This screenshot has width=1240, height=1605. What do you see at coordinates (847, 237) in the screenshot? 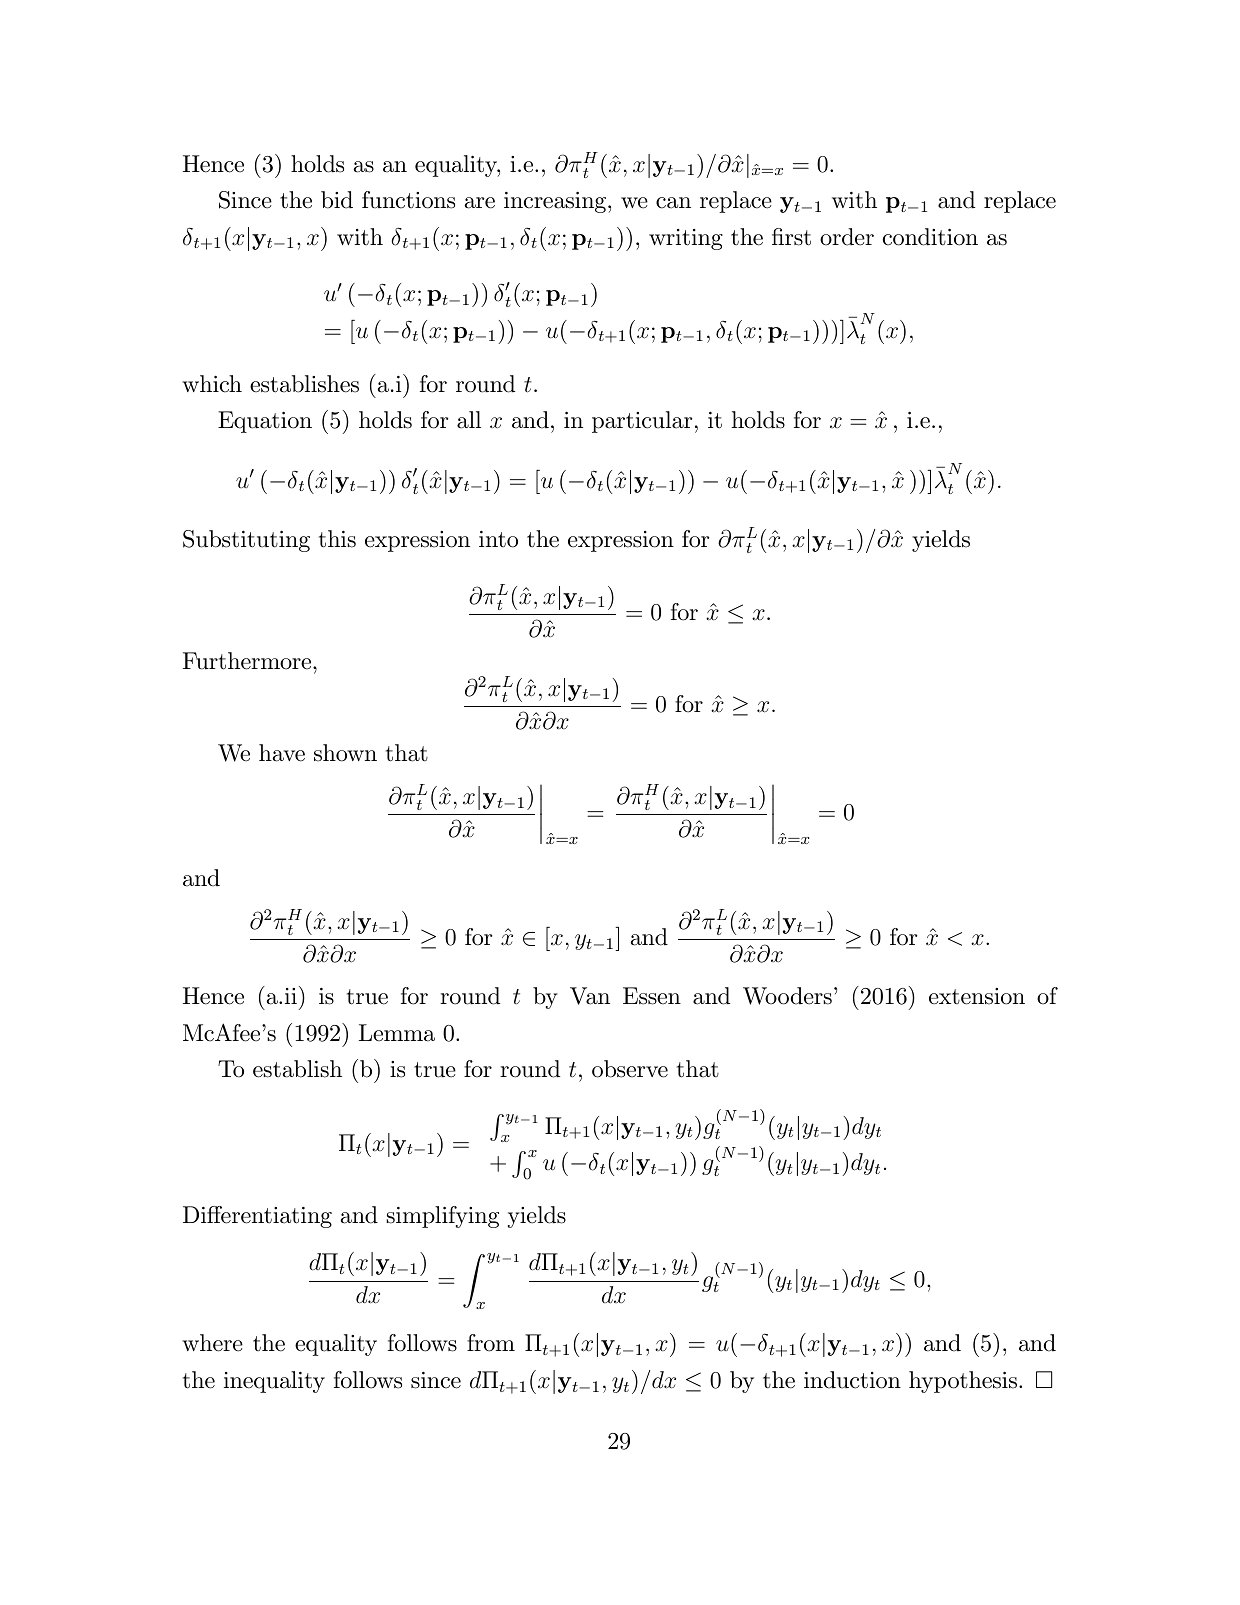
I see `order` at bounding box center [847, 237].
